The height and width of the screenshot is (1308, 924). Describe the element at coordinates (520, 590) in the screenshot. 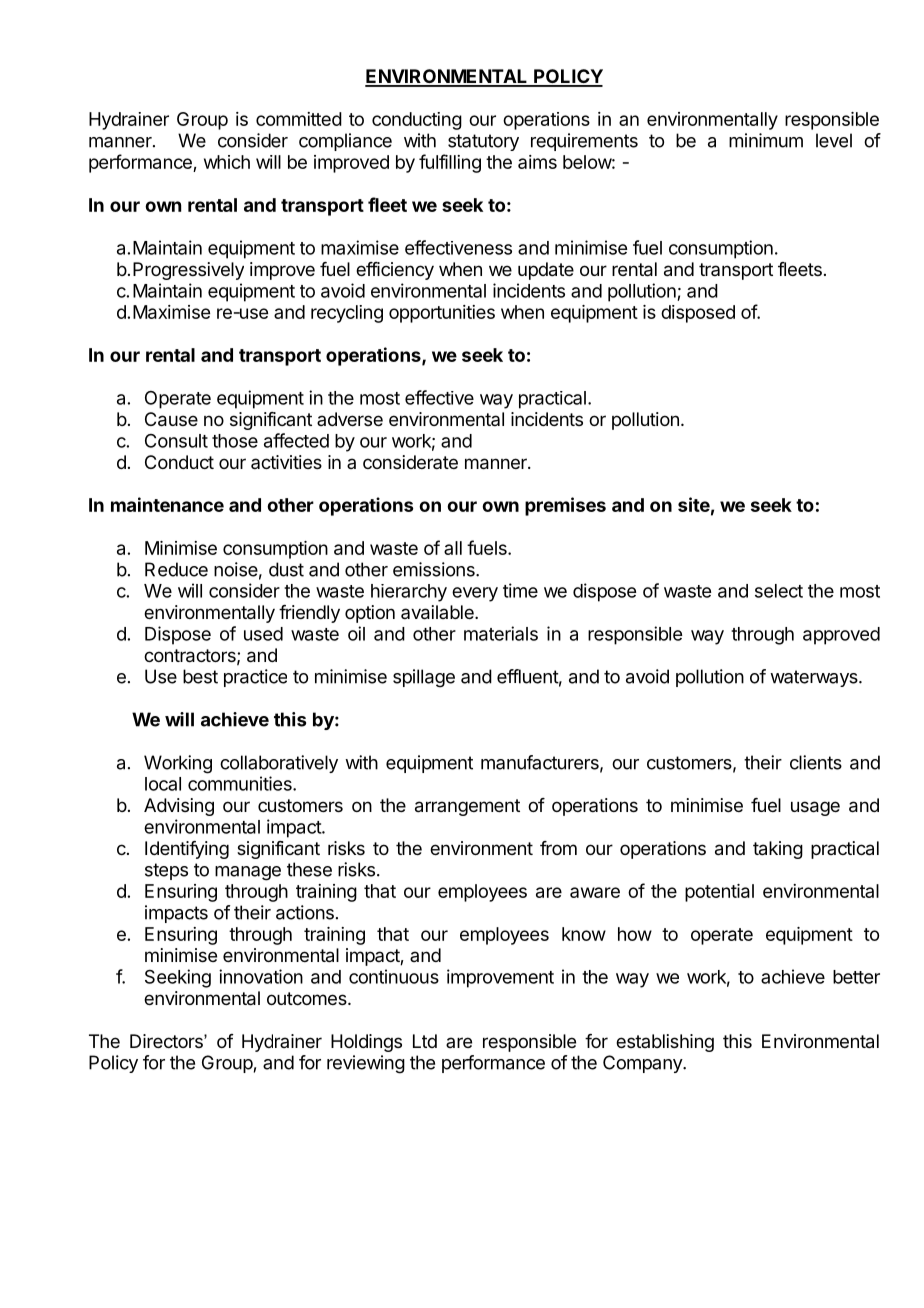

I see `time` at that location.
